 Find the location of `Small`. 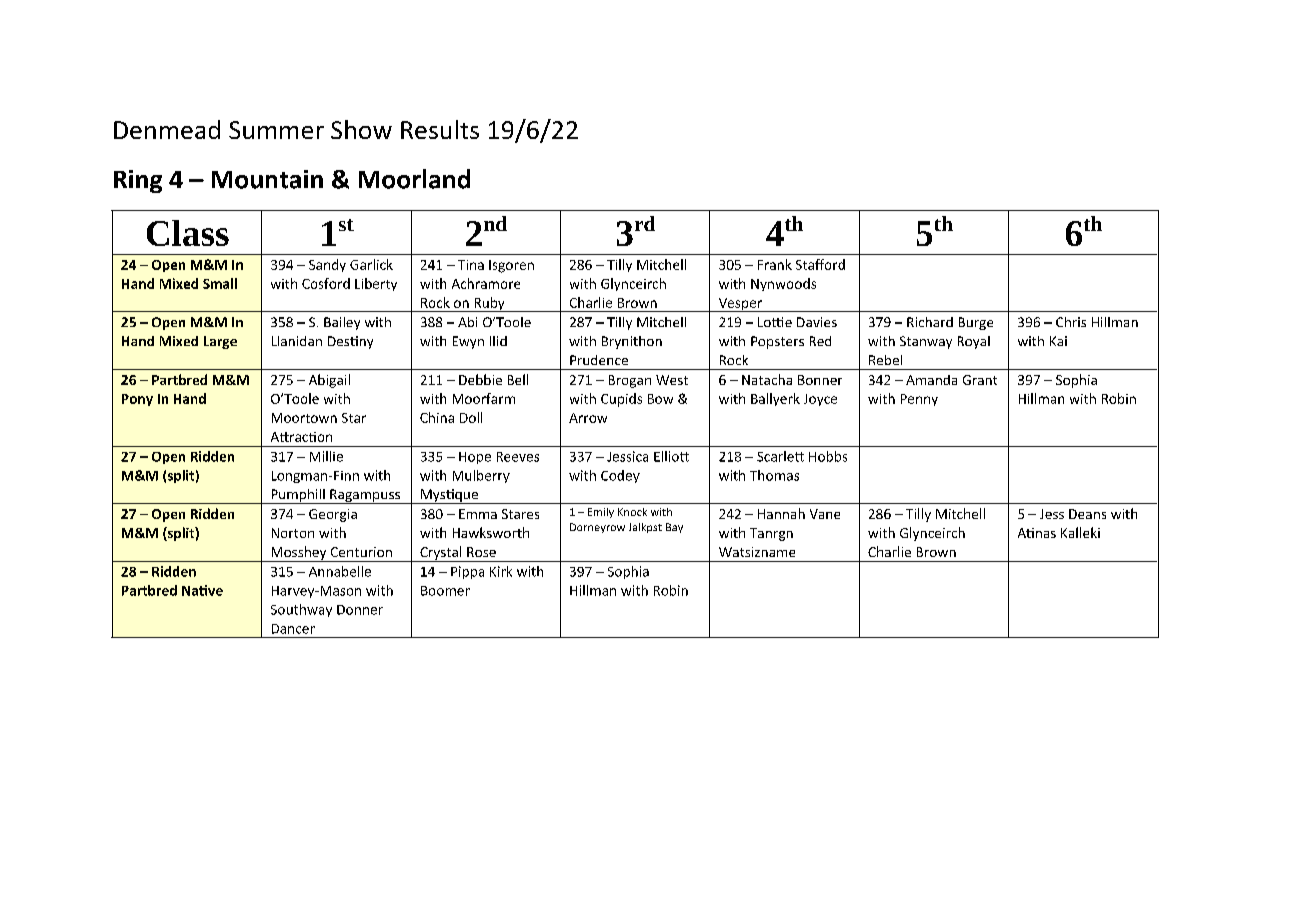

Small is located at coordinates (220, 283).
